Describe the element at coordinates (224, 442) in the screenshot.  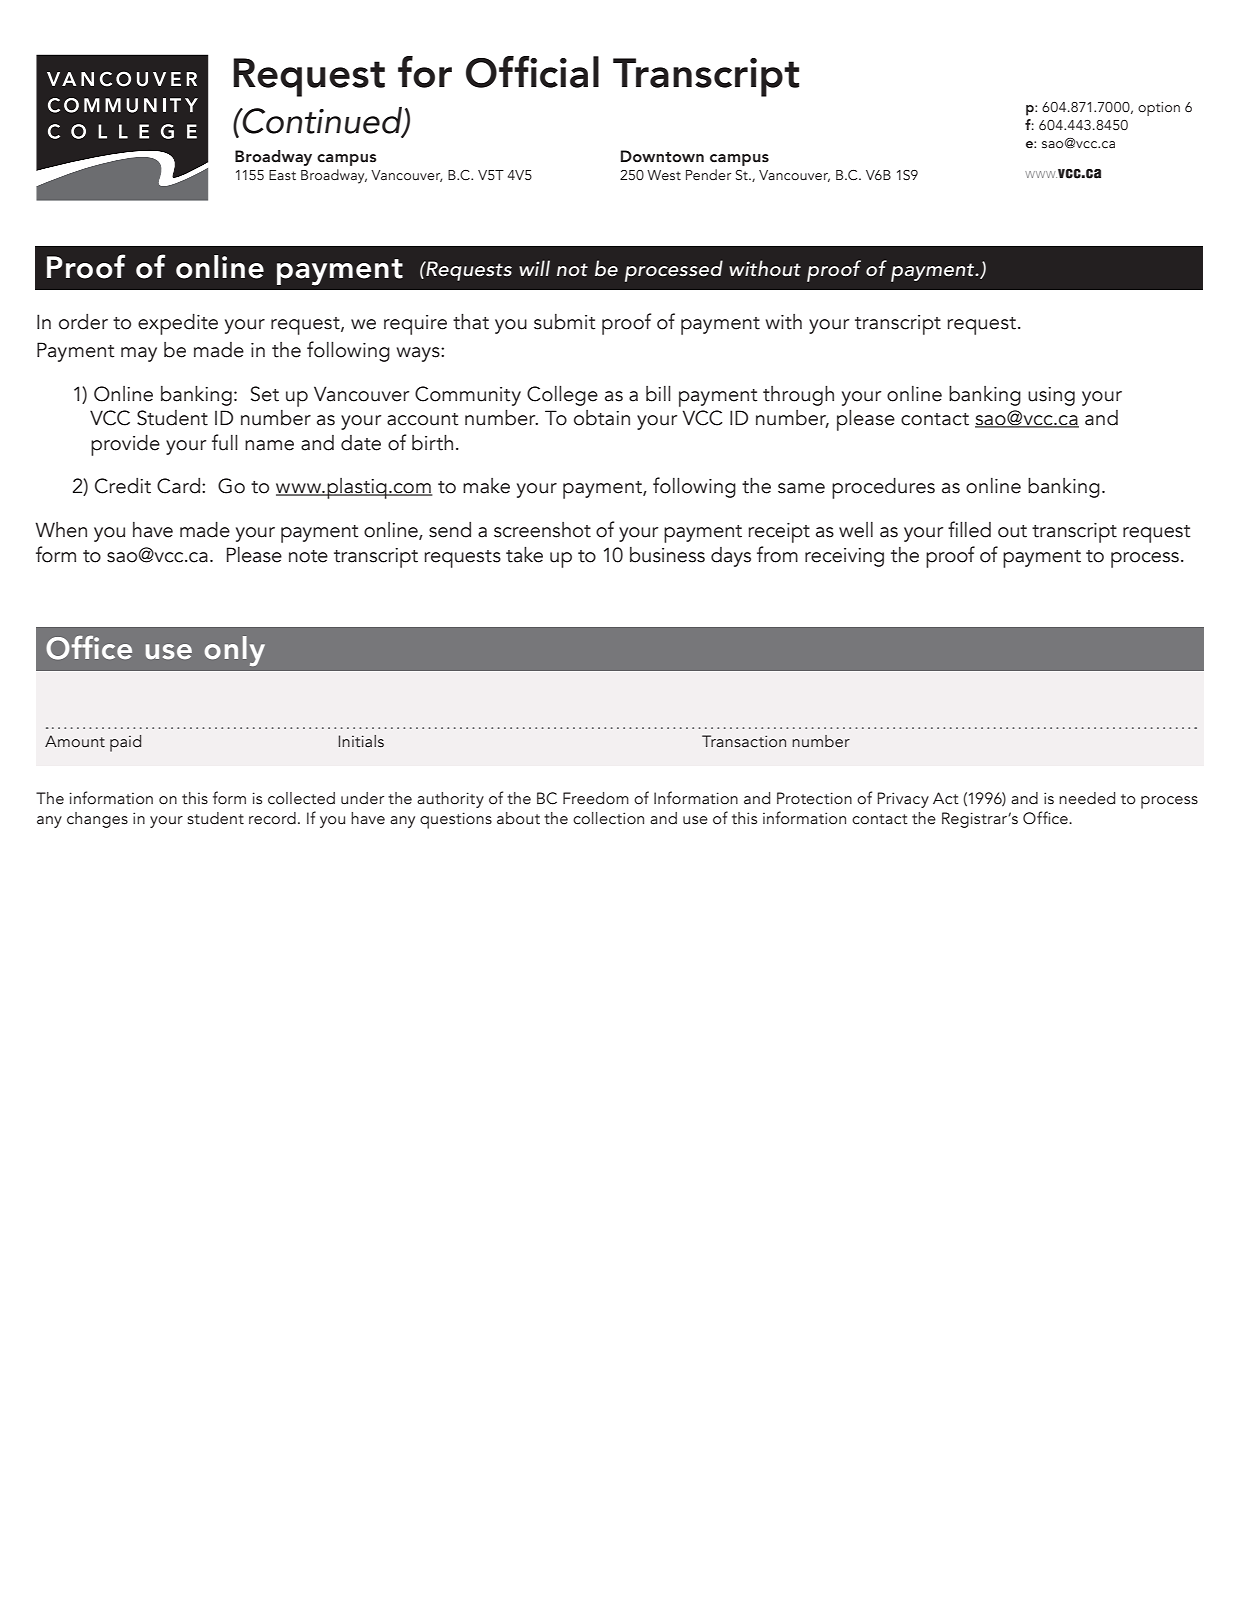
I see `full` at that location.
